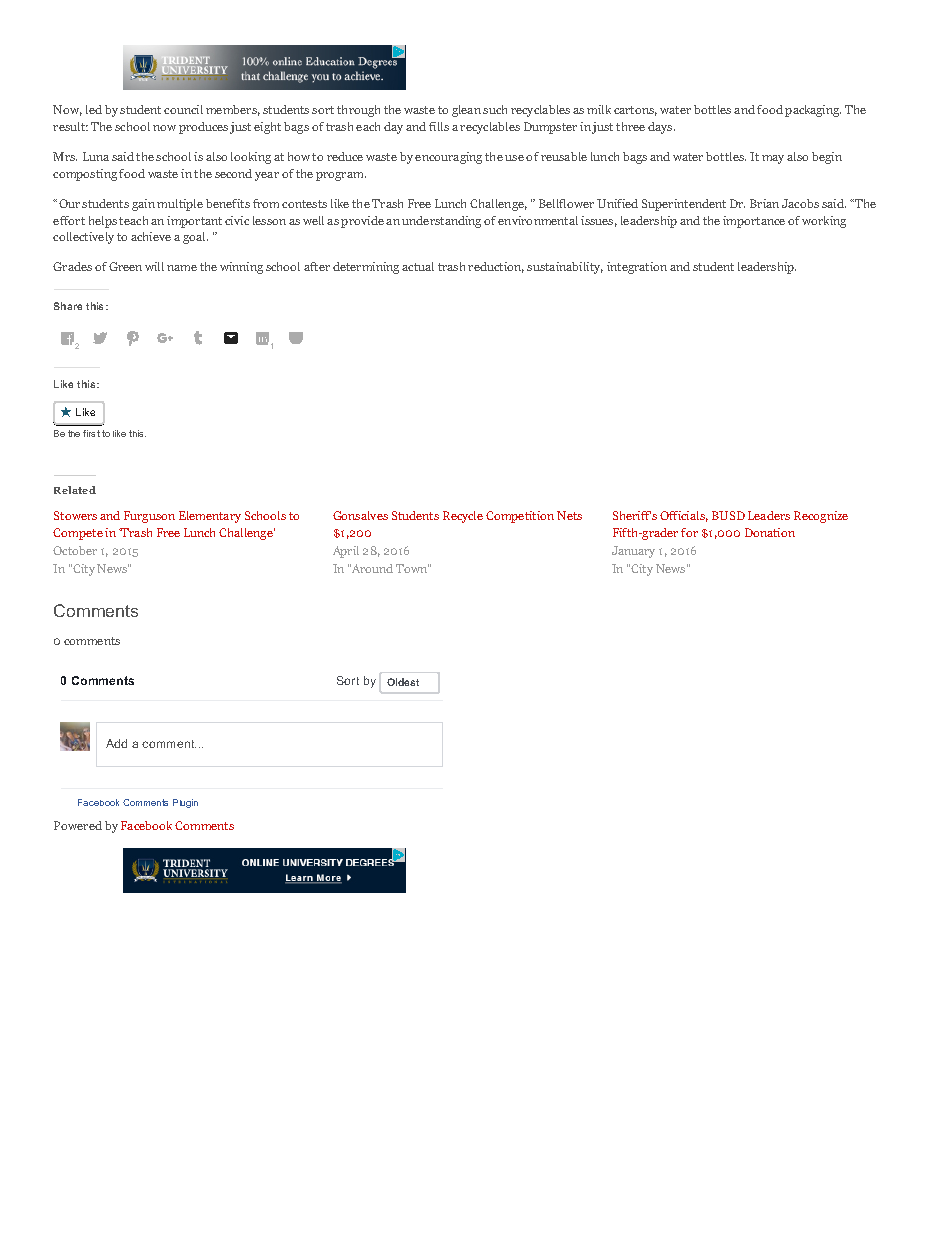 This screenshot has width=952, height=1233. I want to click on Oldest, so click(403, 682).
